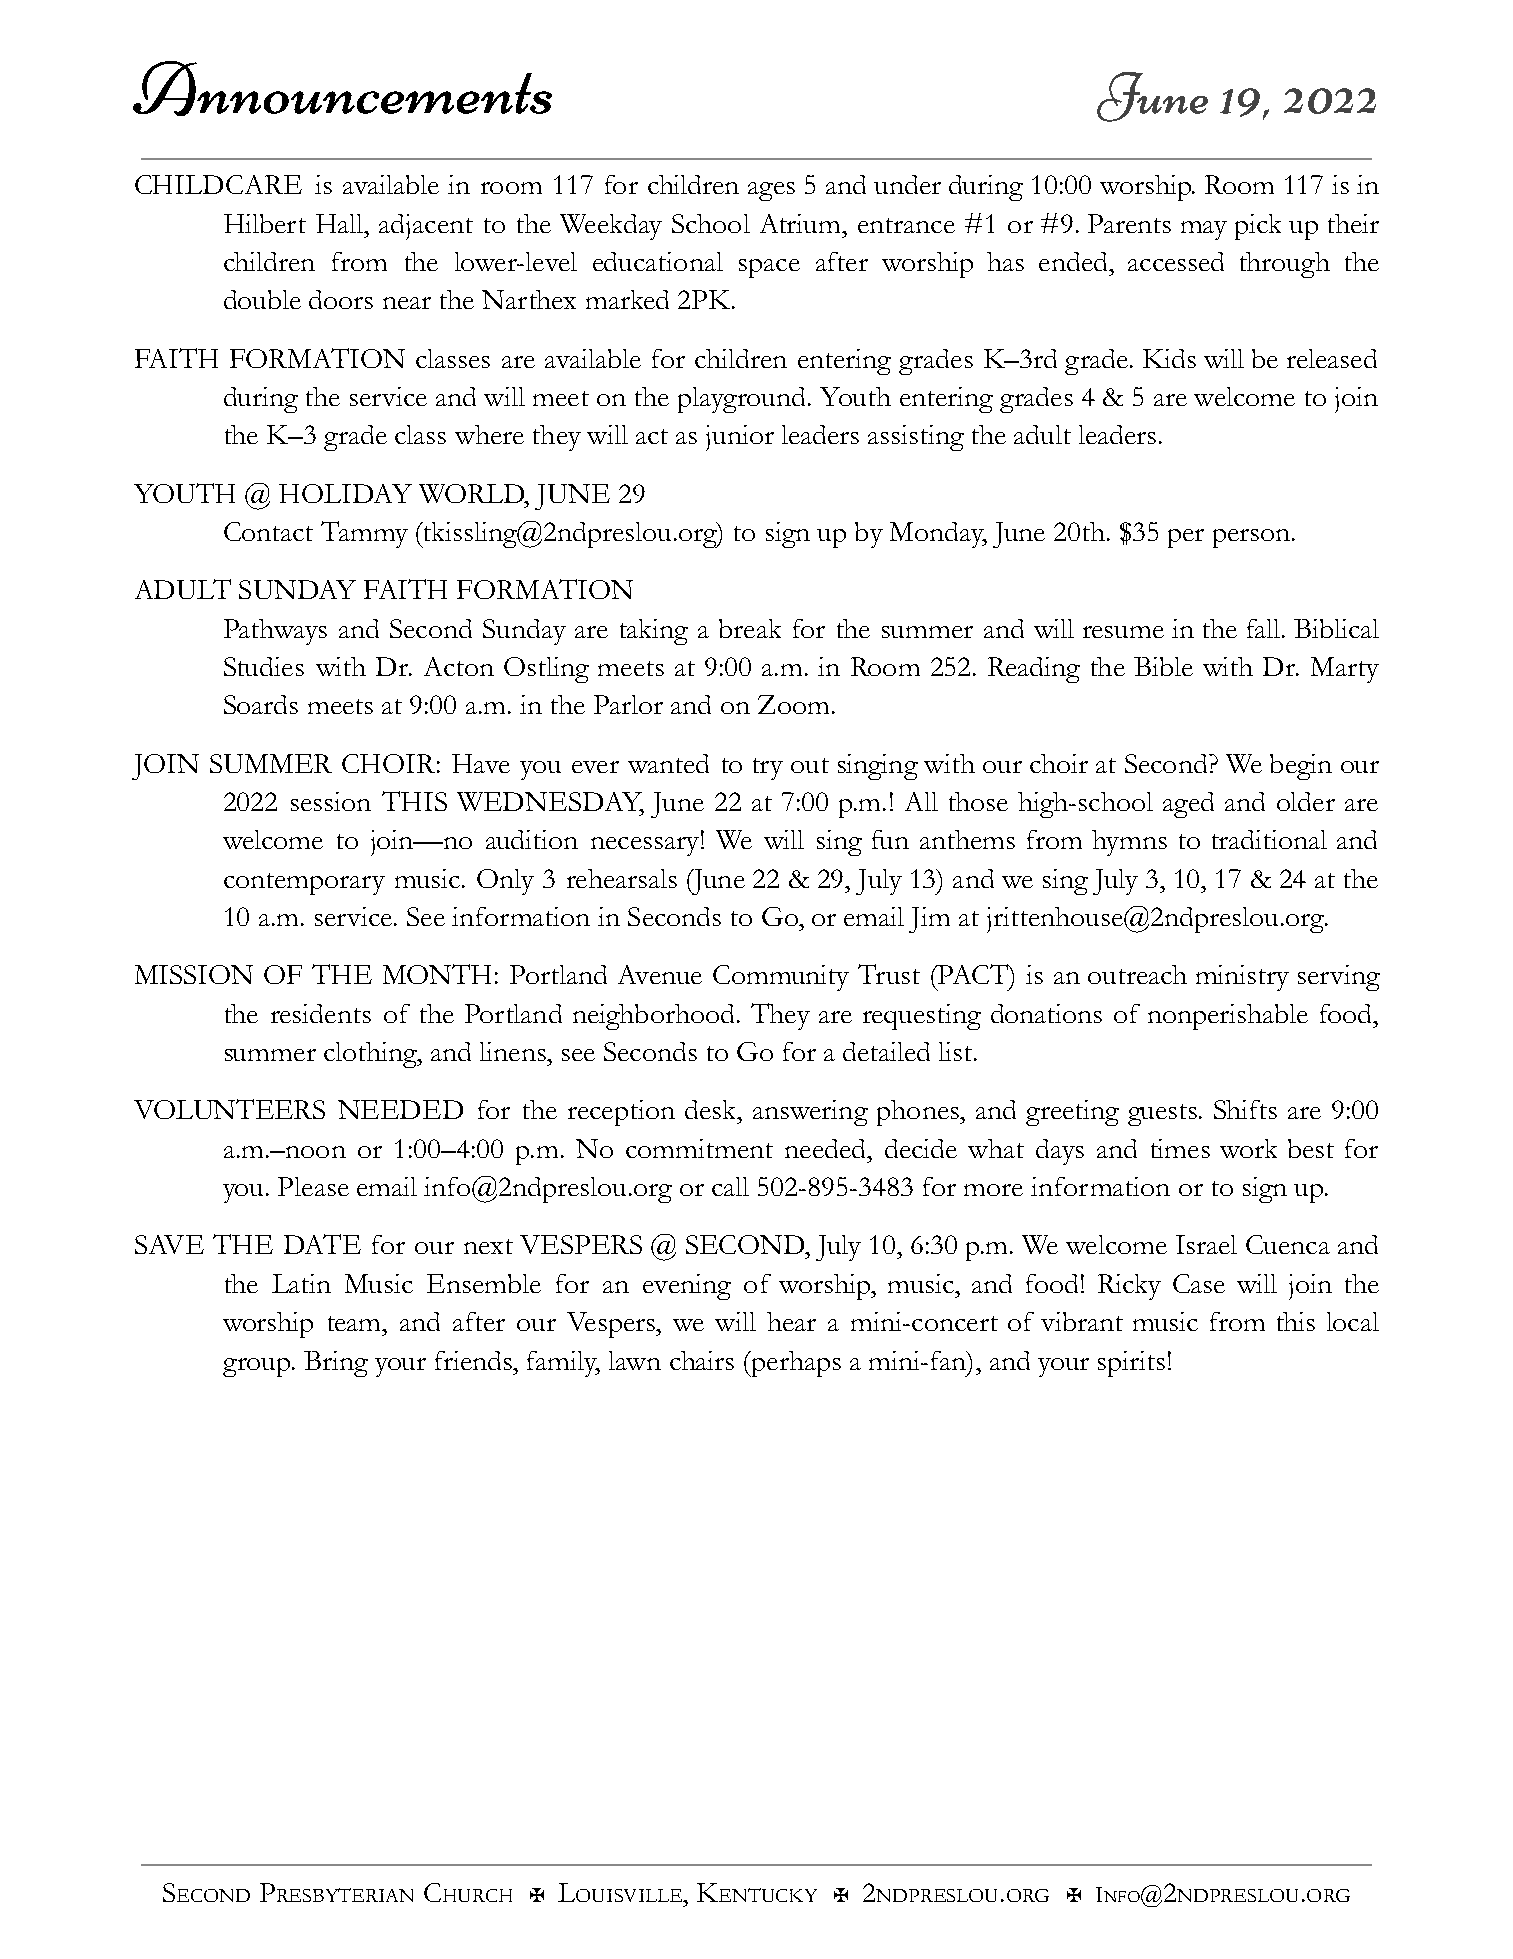  I want to click on Zoom, so click(793, 704).
